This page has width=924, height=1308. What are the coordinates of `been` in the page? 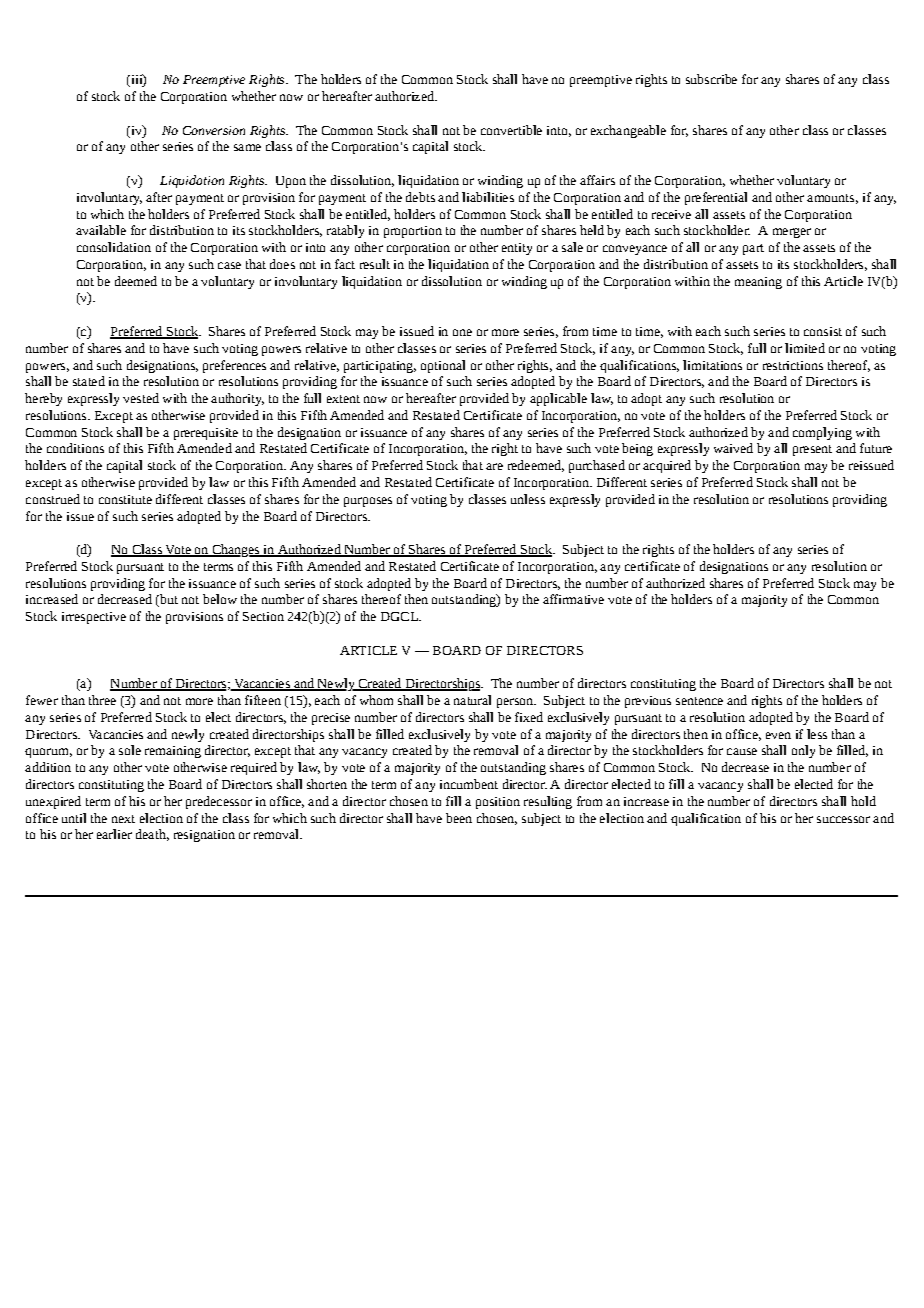 It's located at (459, 818).
